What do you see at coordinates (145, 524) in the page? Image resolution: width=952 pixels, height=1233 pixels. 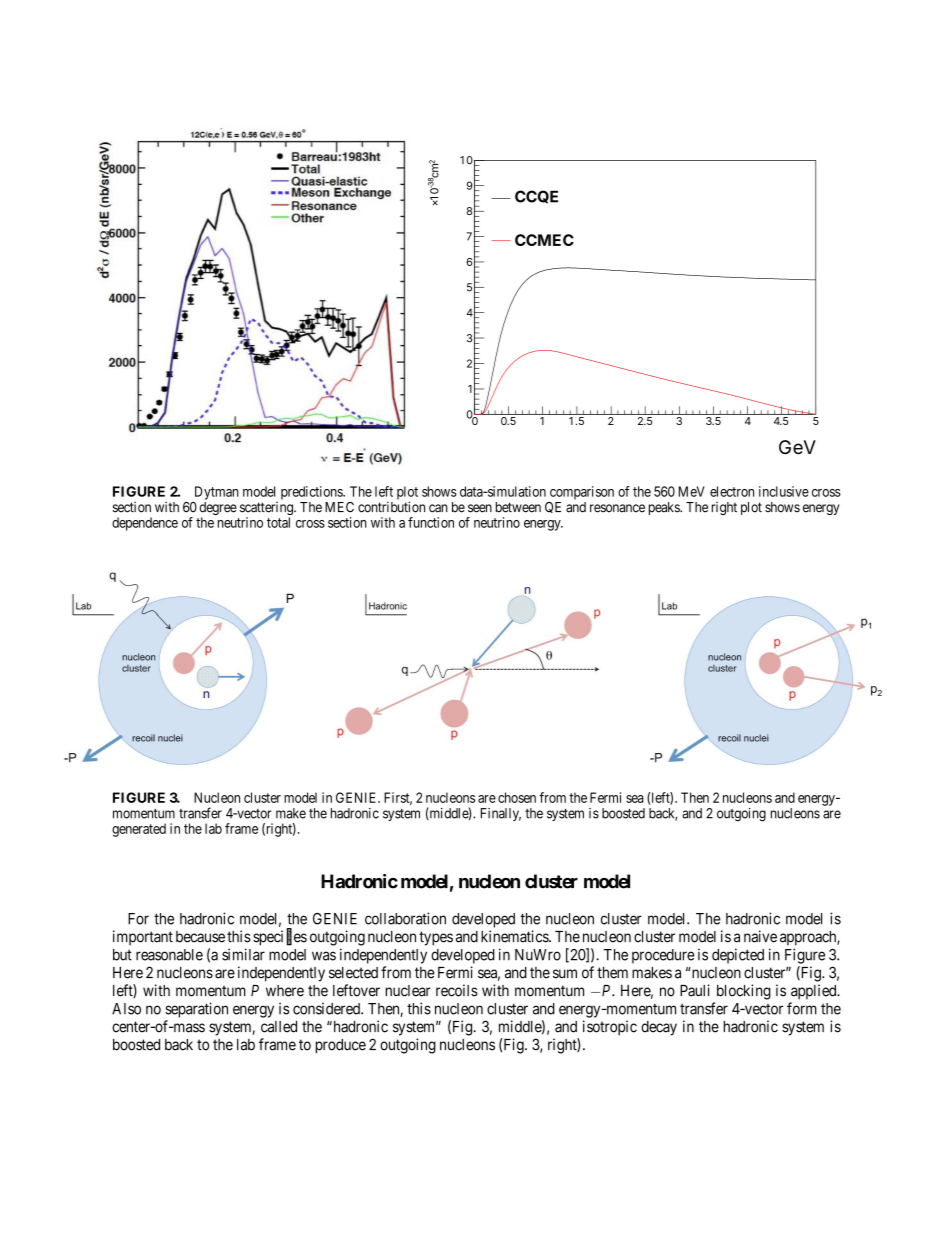 I see `dependence` at bounding box center [145, 524].
